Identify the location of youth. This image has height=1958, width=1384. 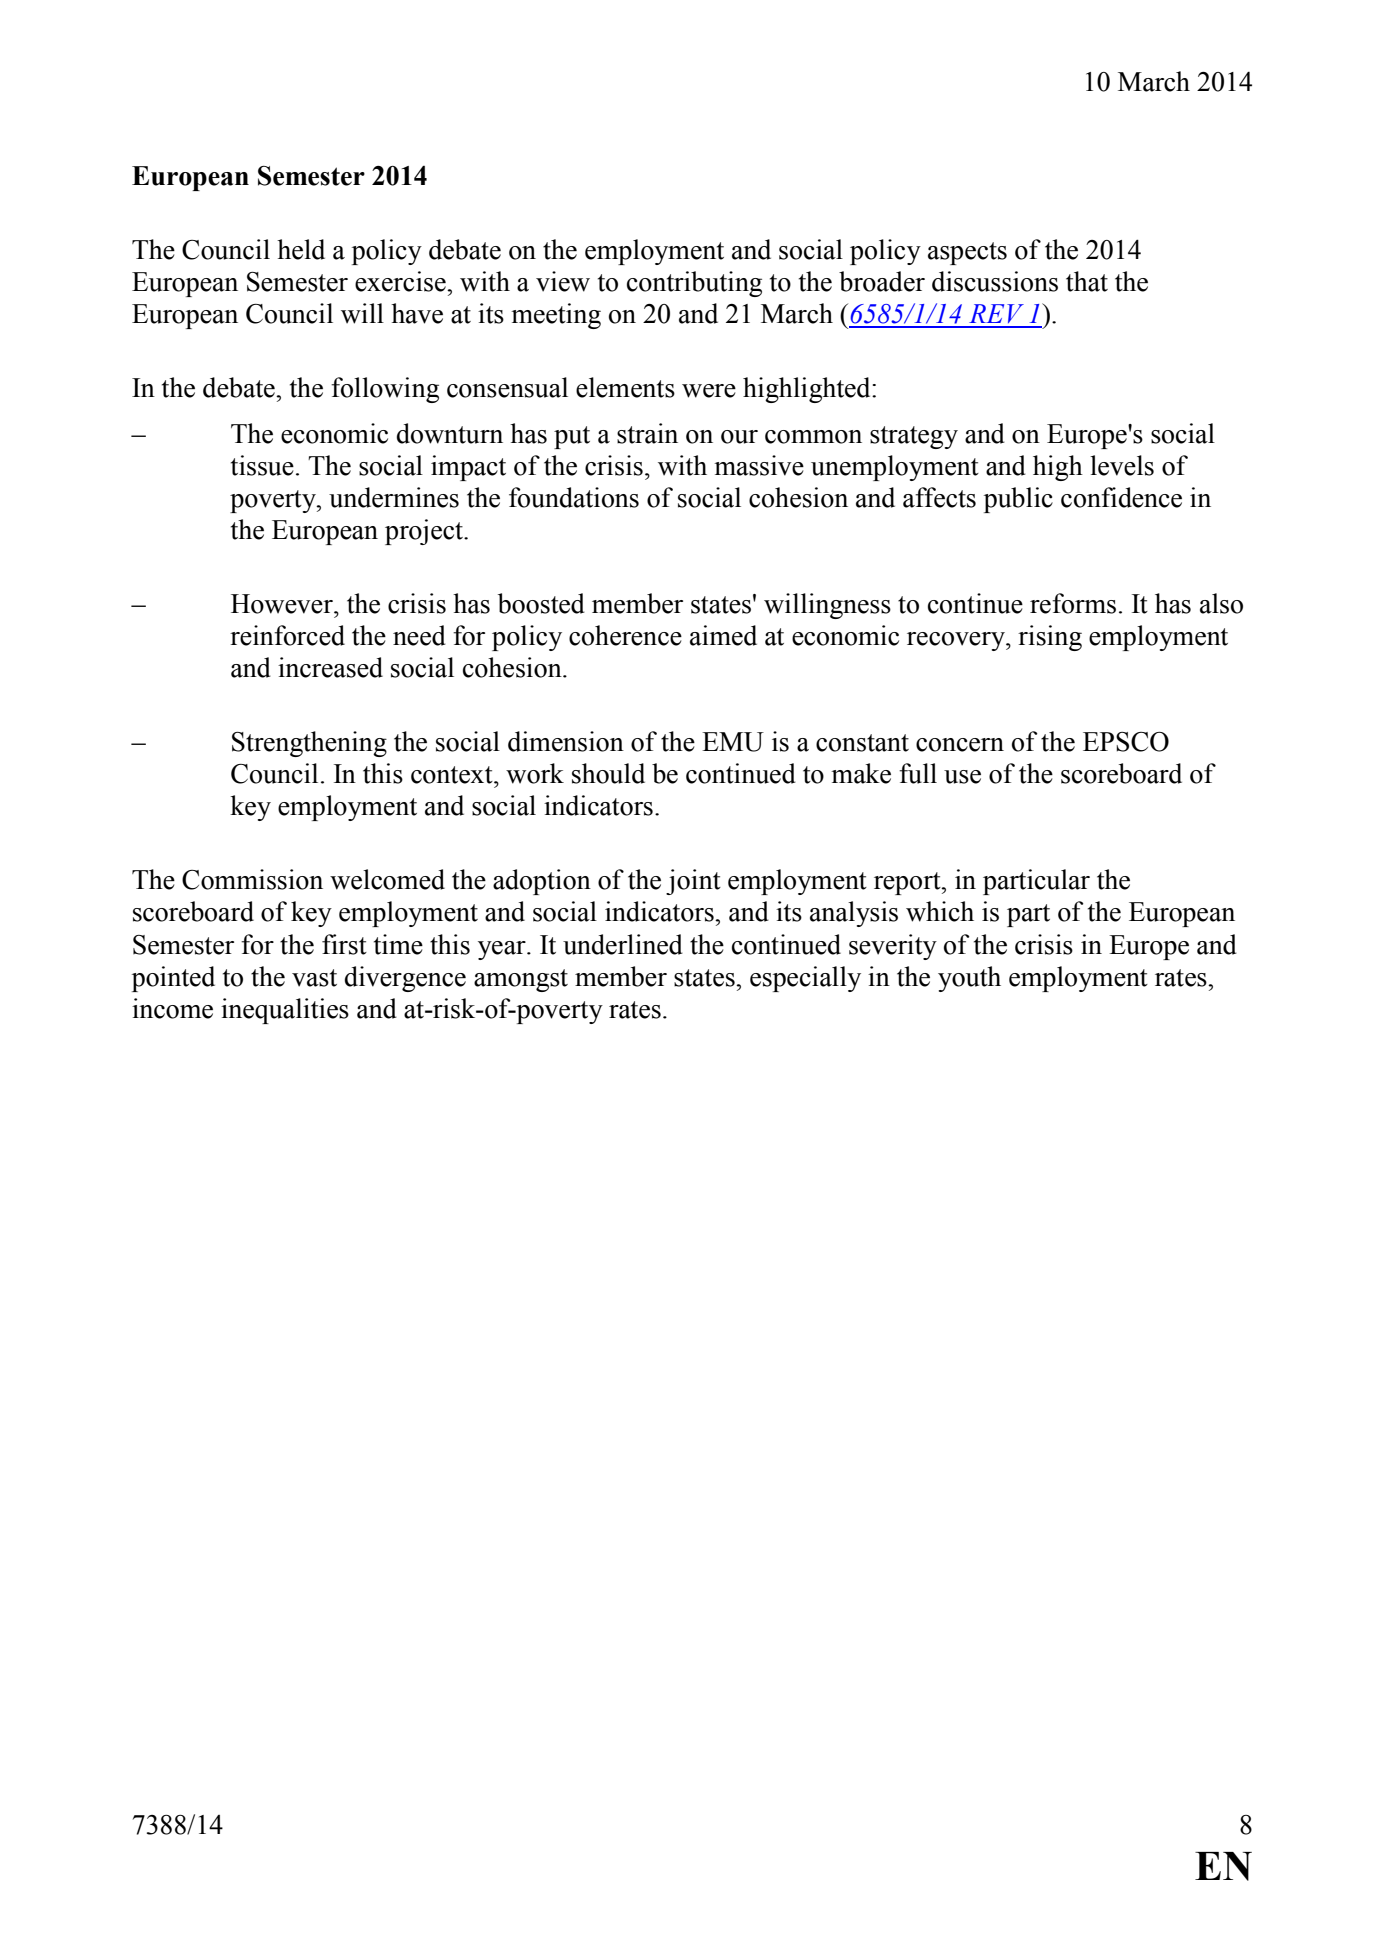
(969, 979).
